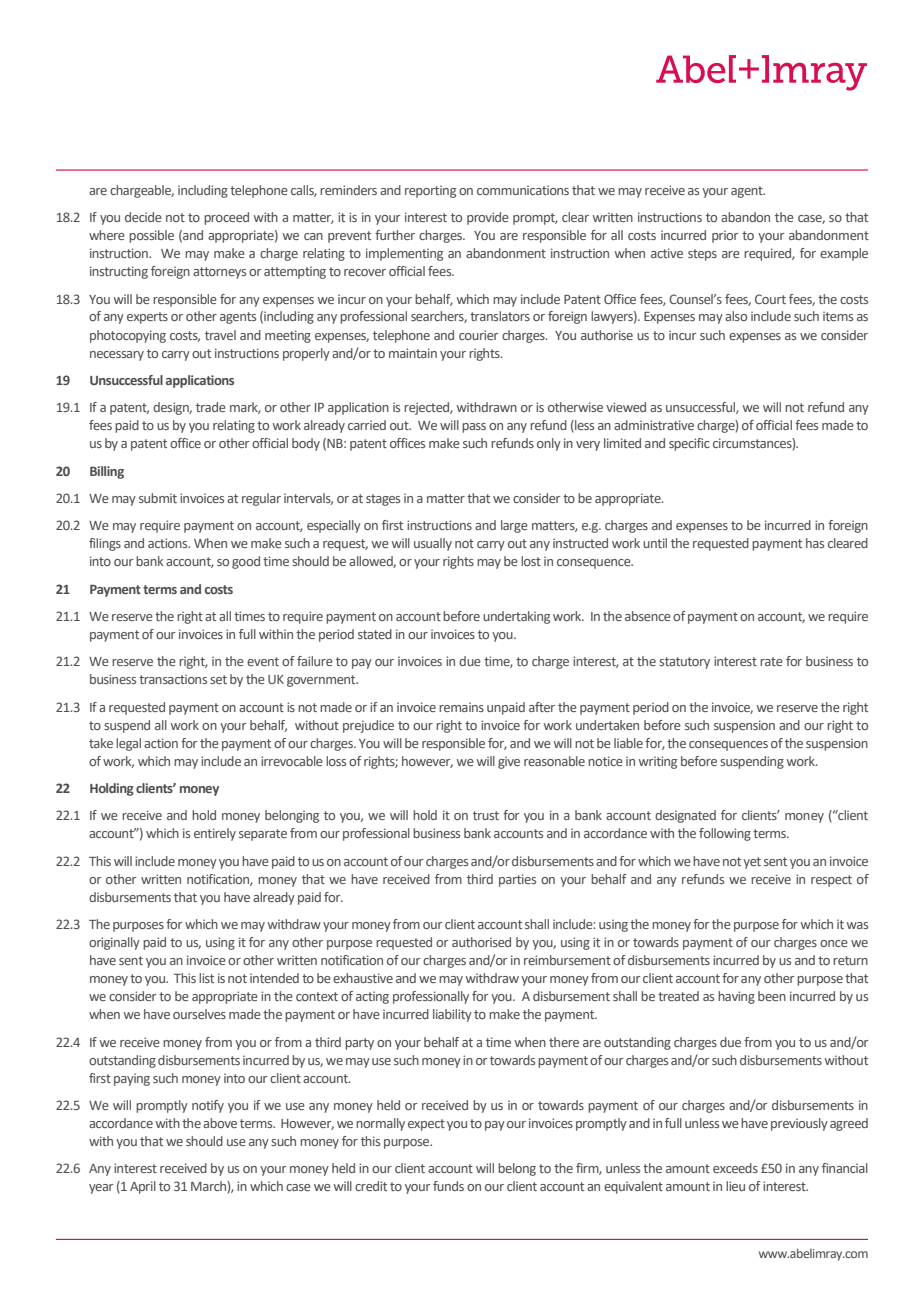  What do you see at coordinates (206, 978) in the page?
I see `list` at bounding box center [206, 978].
